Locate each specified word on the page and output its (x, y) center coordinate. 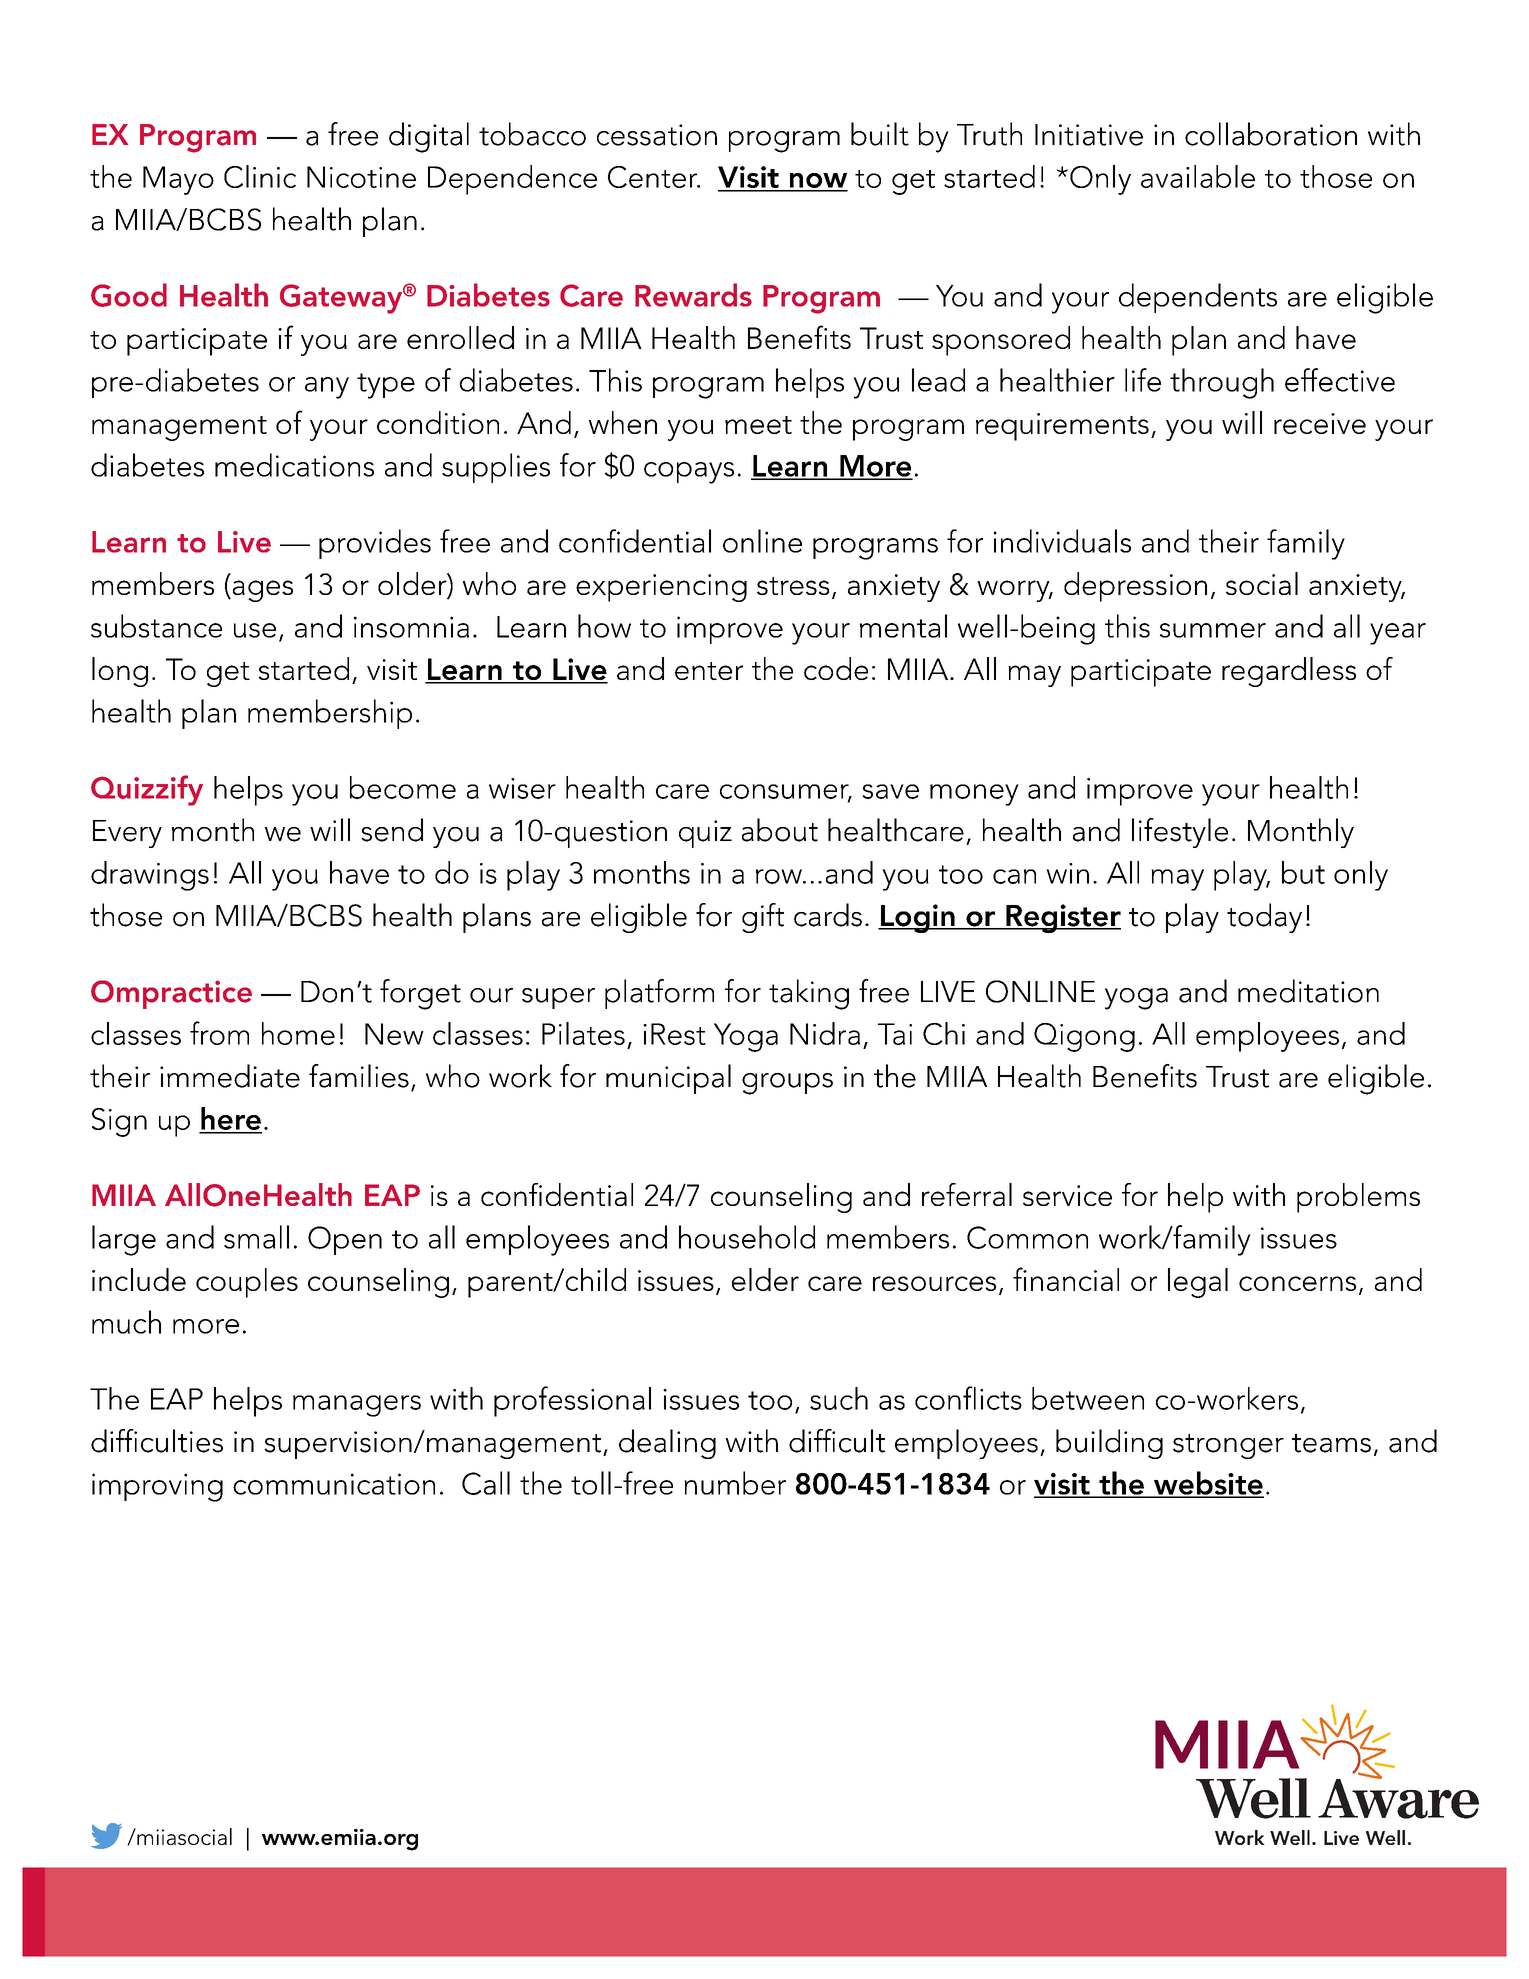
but (1303, 872)
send (392, 830)
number (735, 1483)
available (1198, 176)
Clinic (260, 176)
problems (1358, 1198)
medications (294, 465)
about (780, 830)
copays (689, 473)
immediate (230, 1076)
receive (1320, 423)
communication (334, 1484)
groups (787, 1084)
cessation (657, 135)
